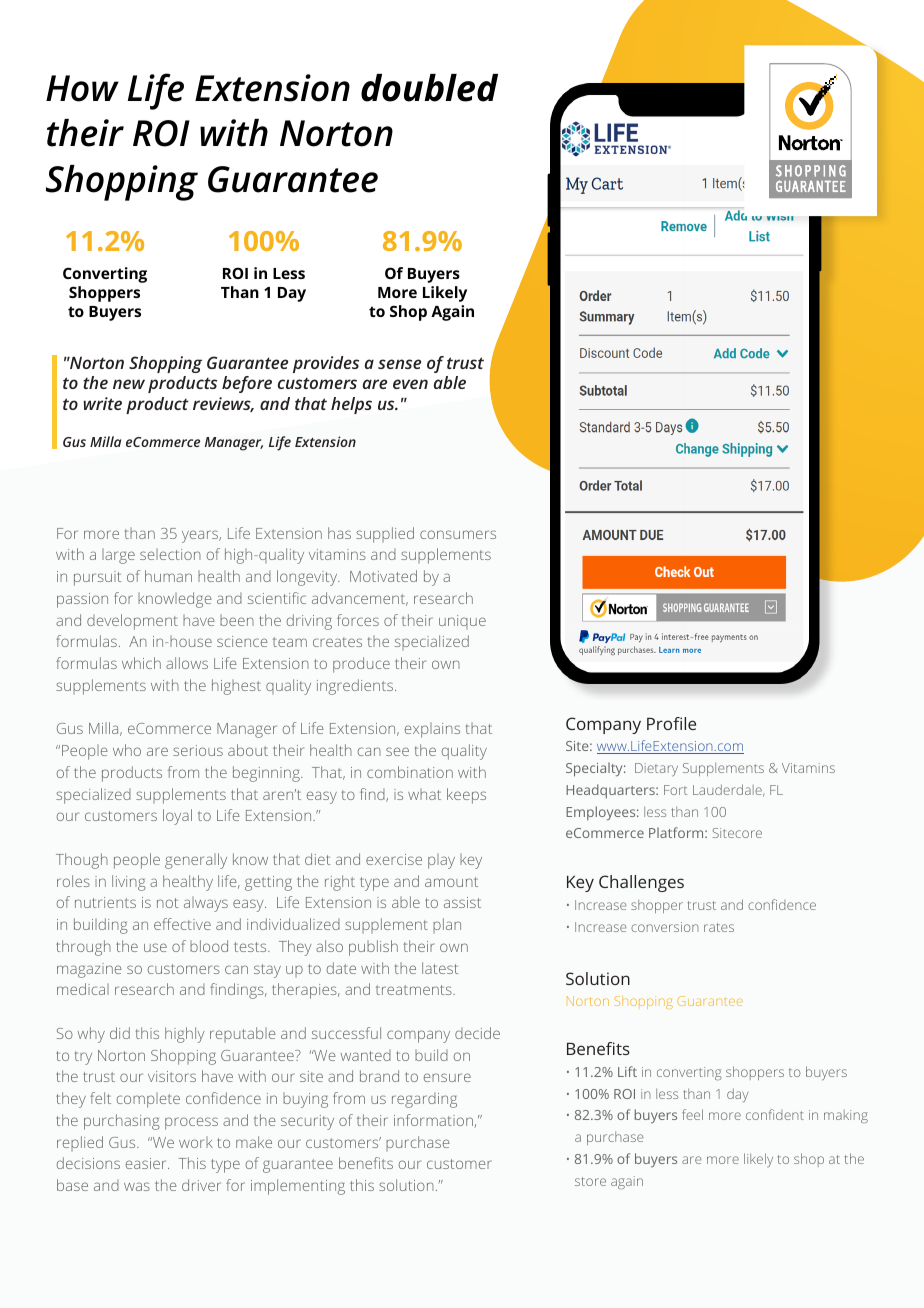  Describe the element at coordinates (399, 364) in the image. I see `sense` at that location.
